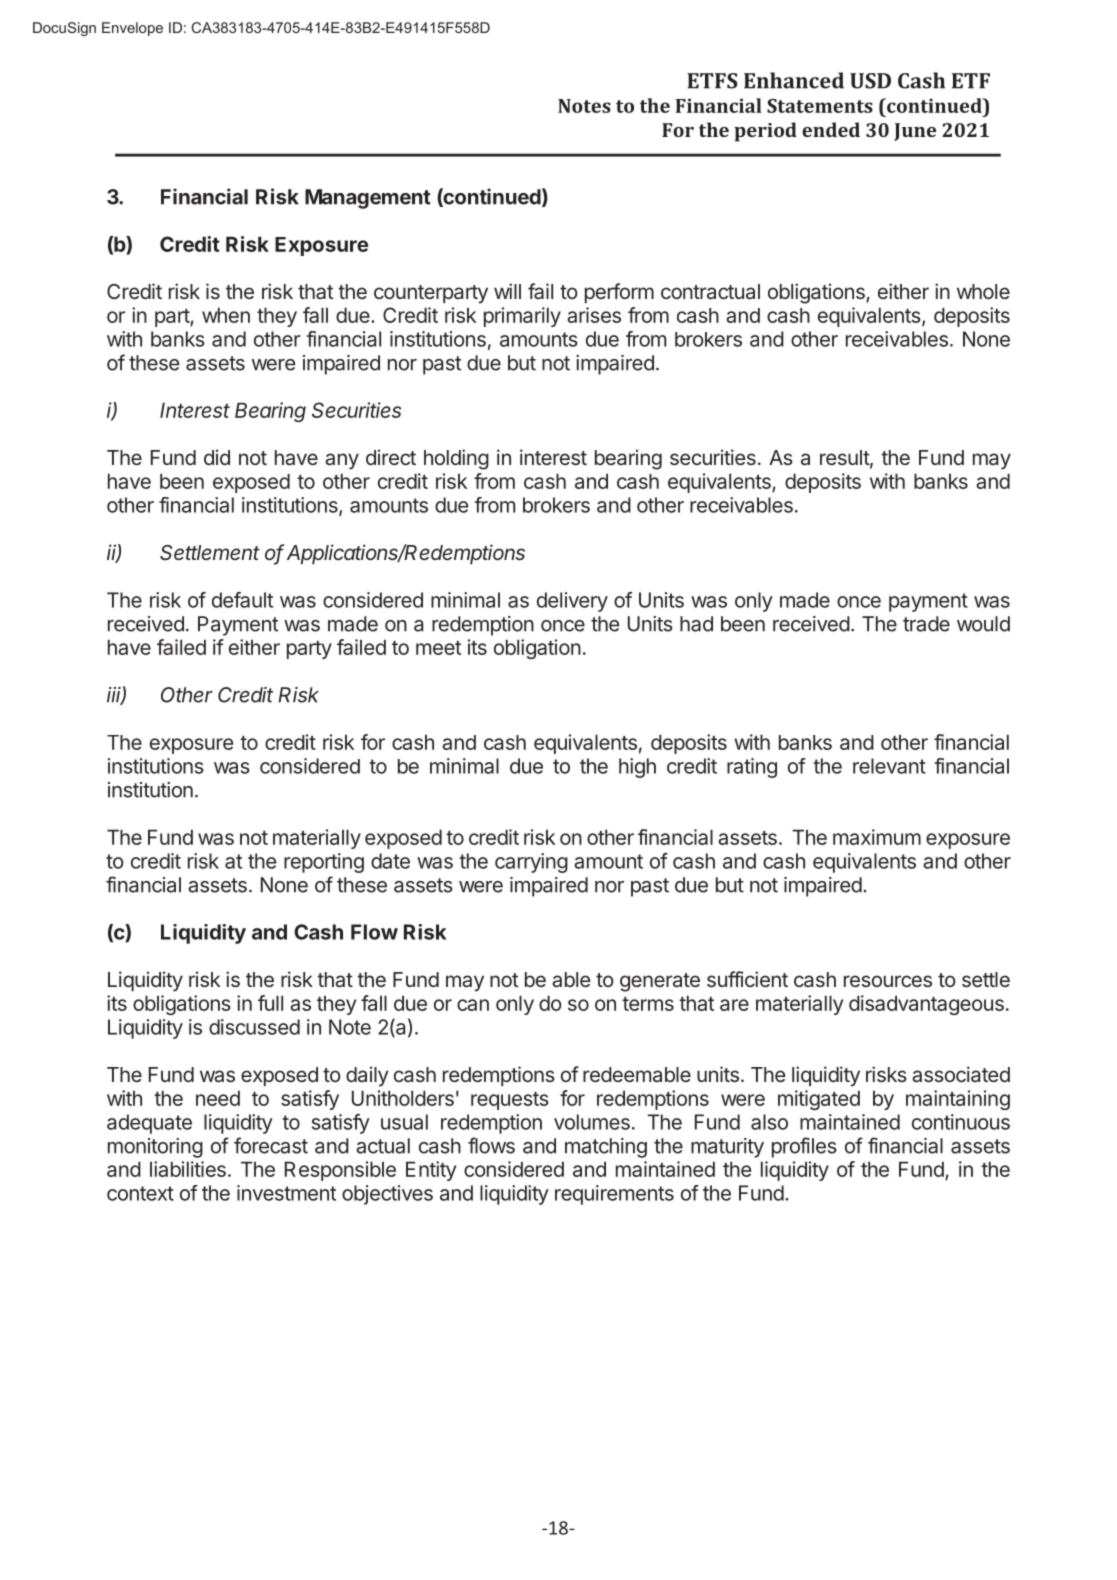  Describe the element at coordinates (456, 459) in the document. I see `holding` at that location.
